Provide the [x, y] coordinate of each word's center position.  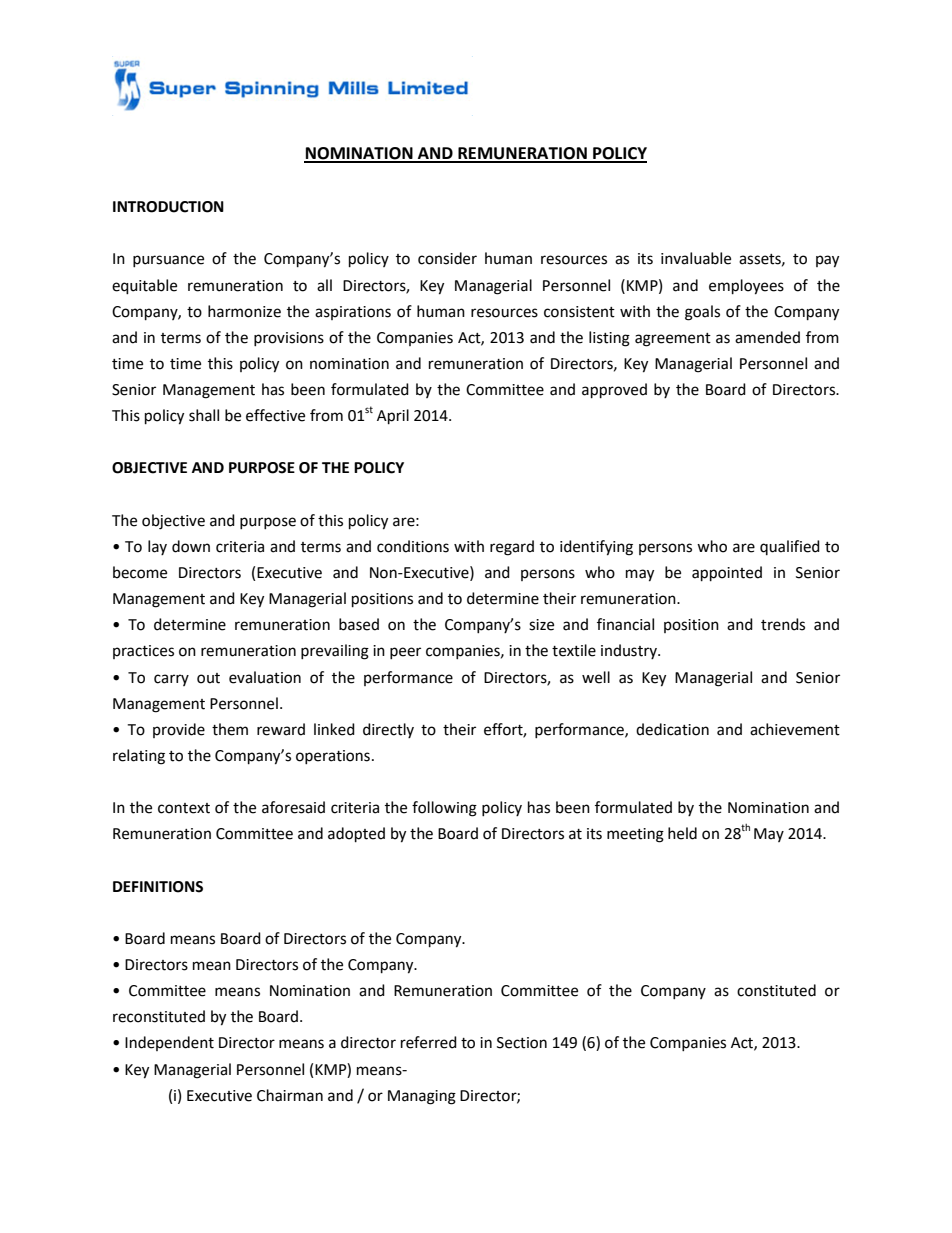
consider [447, 258]
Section [522, 1043]
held [682, 833]
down [191, 546]
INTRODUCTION [168, 207]
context [184, 808]
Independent [169, 1043]
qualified [790, 547]
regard [512, 548]
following [444, 809]
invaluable [696, 258]
